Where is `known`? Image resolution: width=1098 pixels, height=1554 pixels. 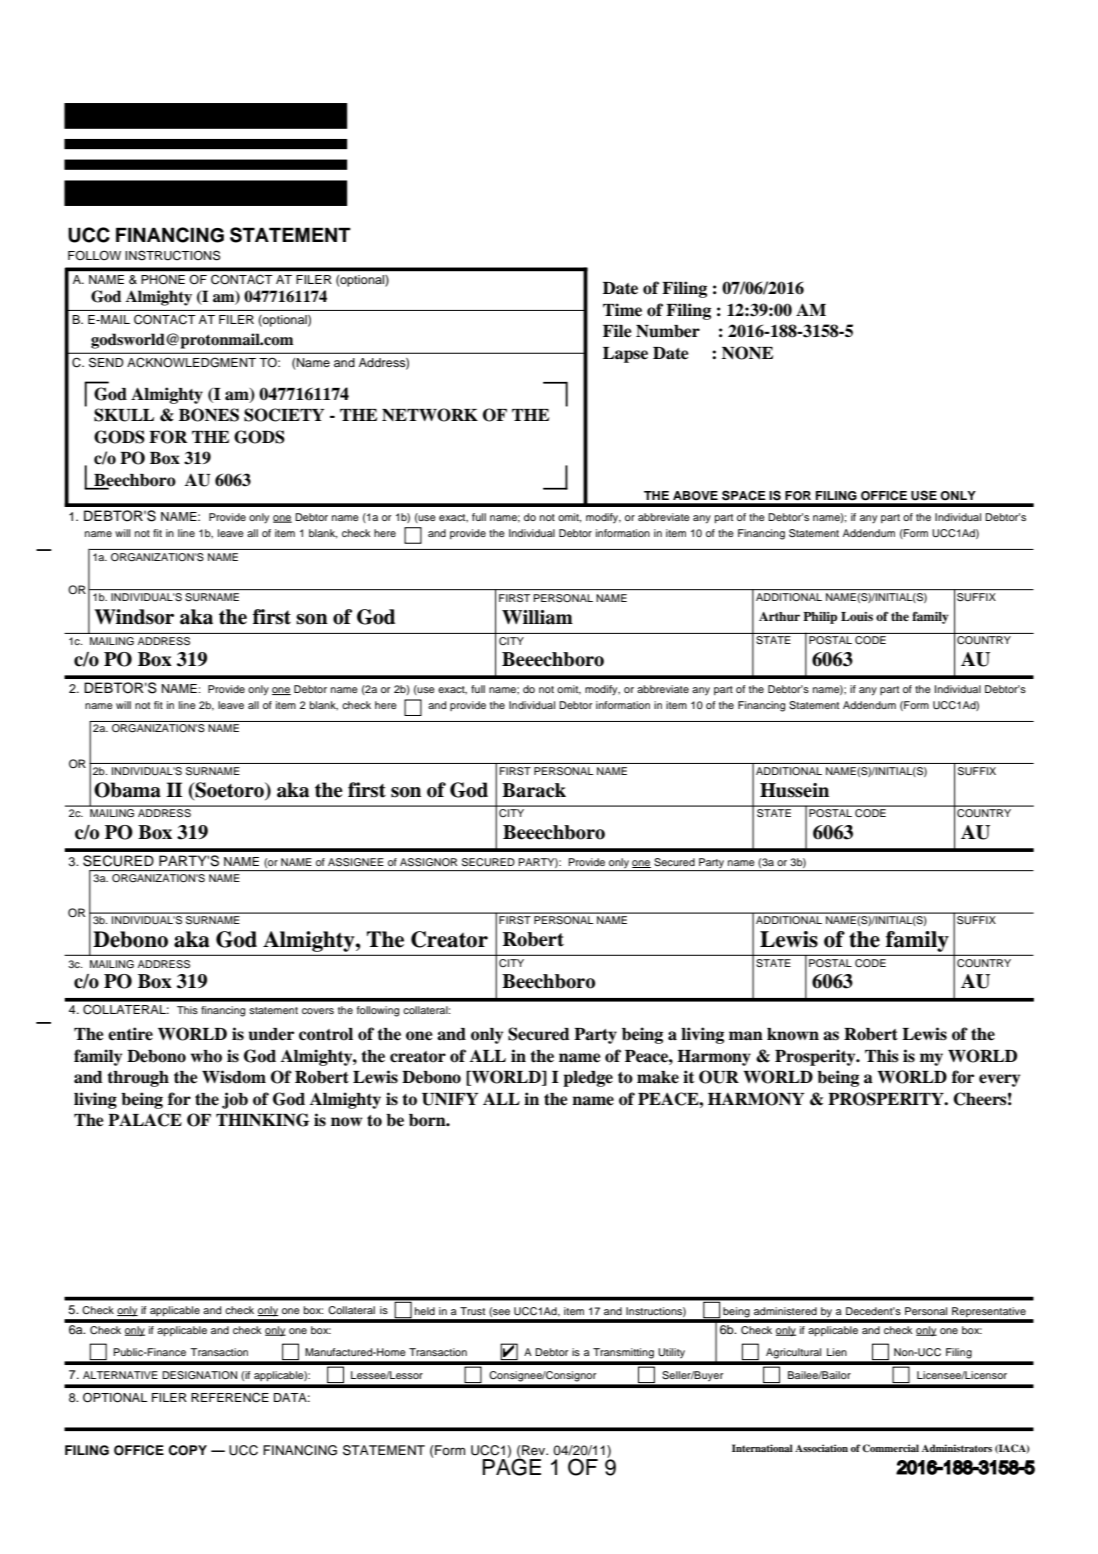
known is located at coordinates (793, 1034).
